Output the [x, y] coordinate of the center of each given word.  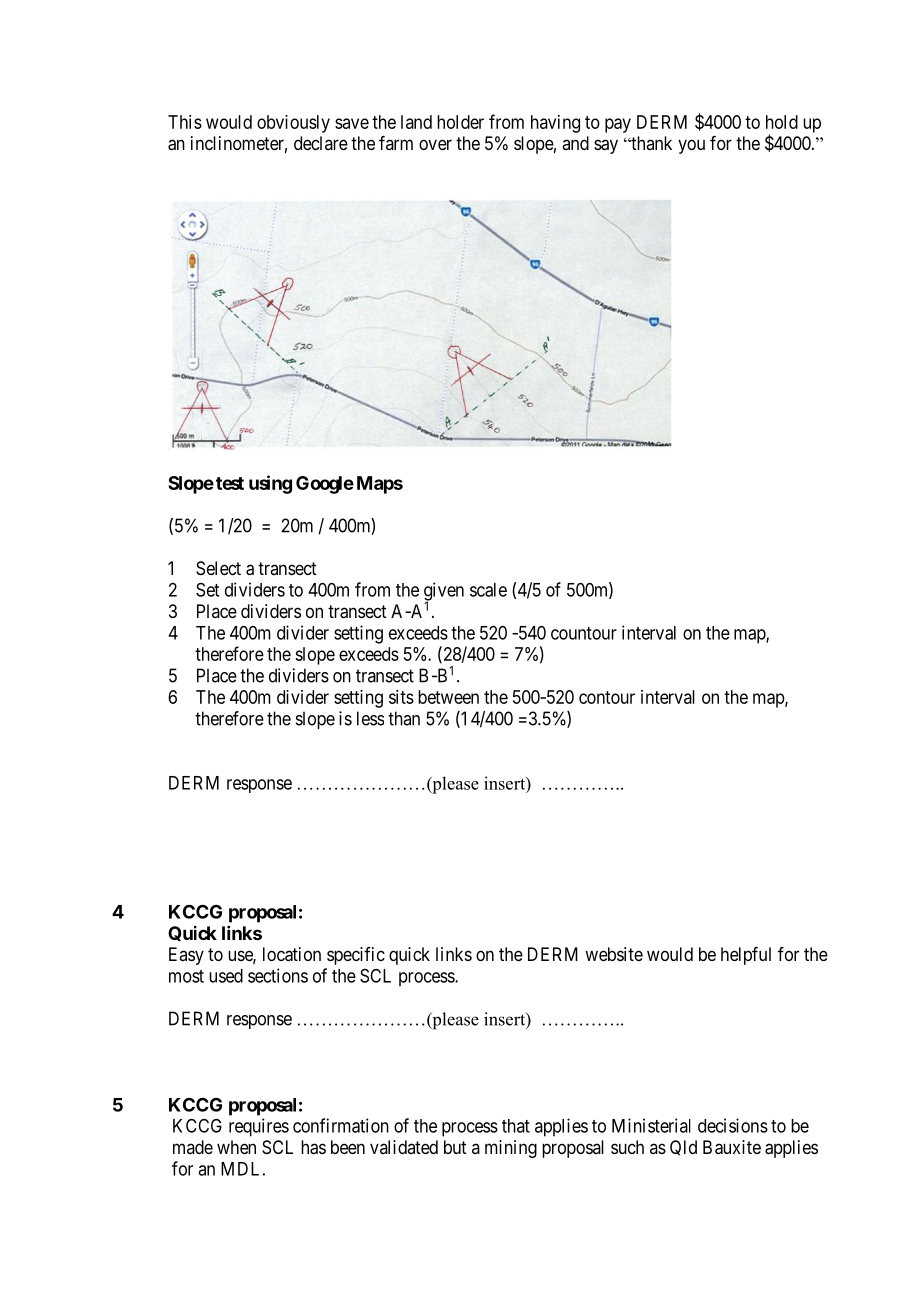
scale [488, 590]
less [370, 718]
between [448, 697]
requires [259, 1127]
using [270, 484]
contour [607, 697]
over [435, 144]
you [691, 146]
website [614, 954]
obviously [293, 124]
